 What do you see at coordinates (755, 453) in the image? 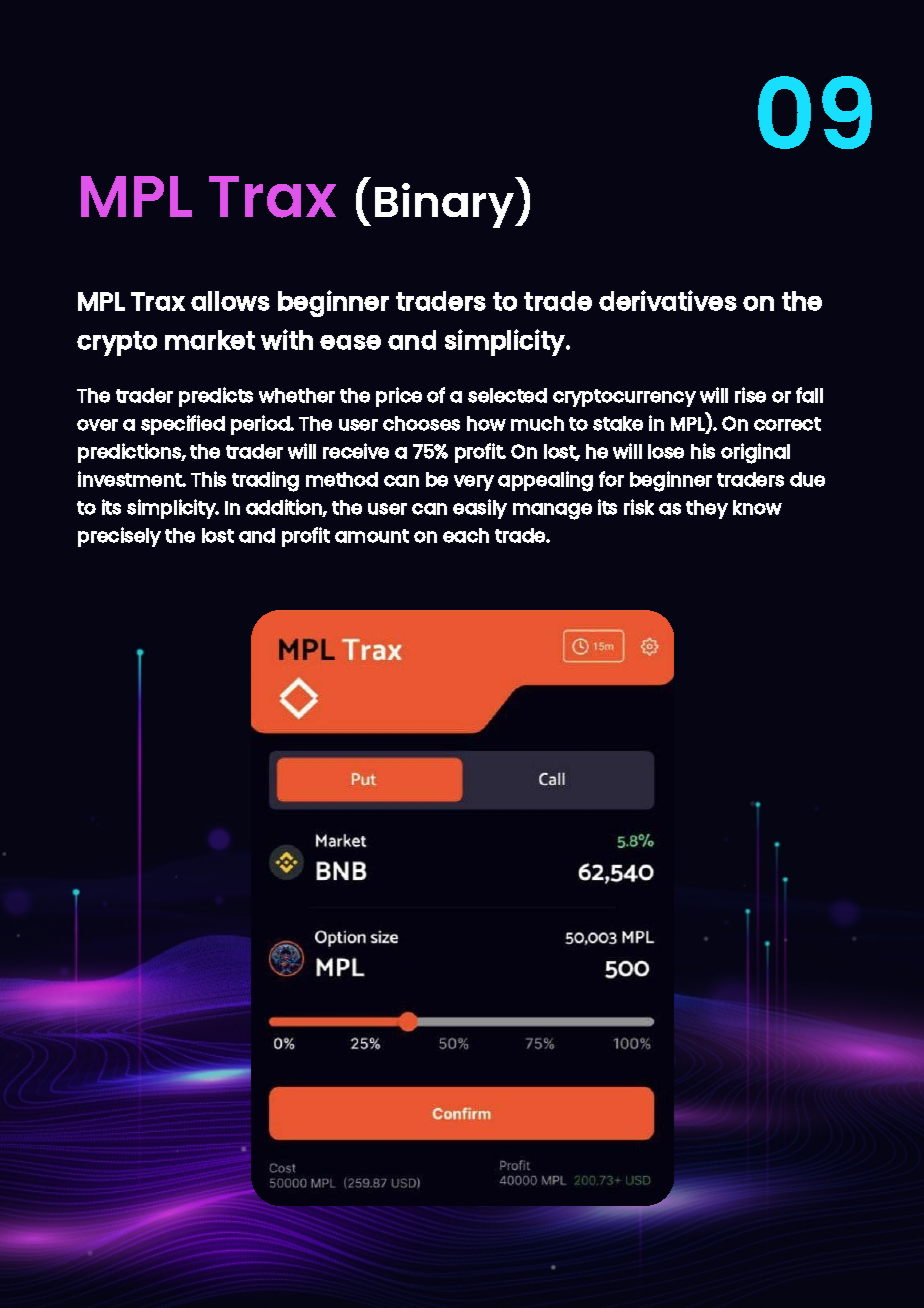
I see `original` at bounding box center [755, 453].
